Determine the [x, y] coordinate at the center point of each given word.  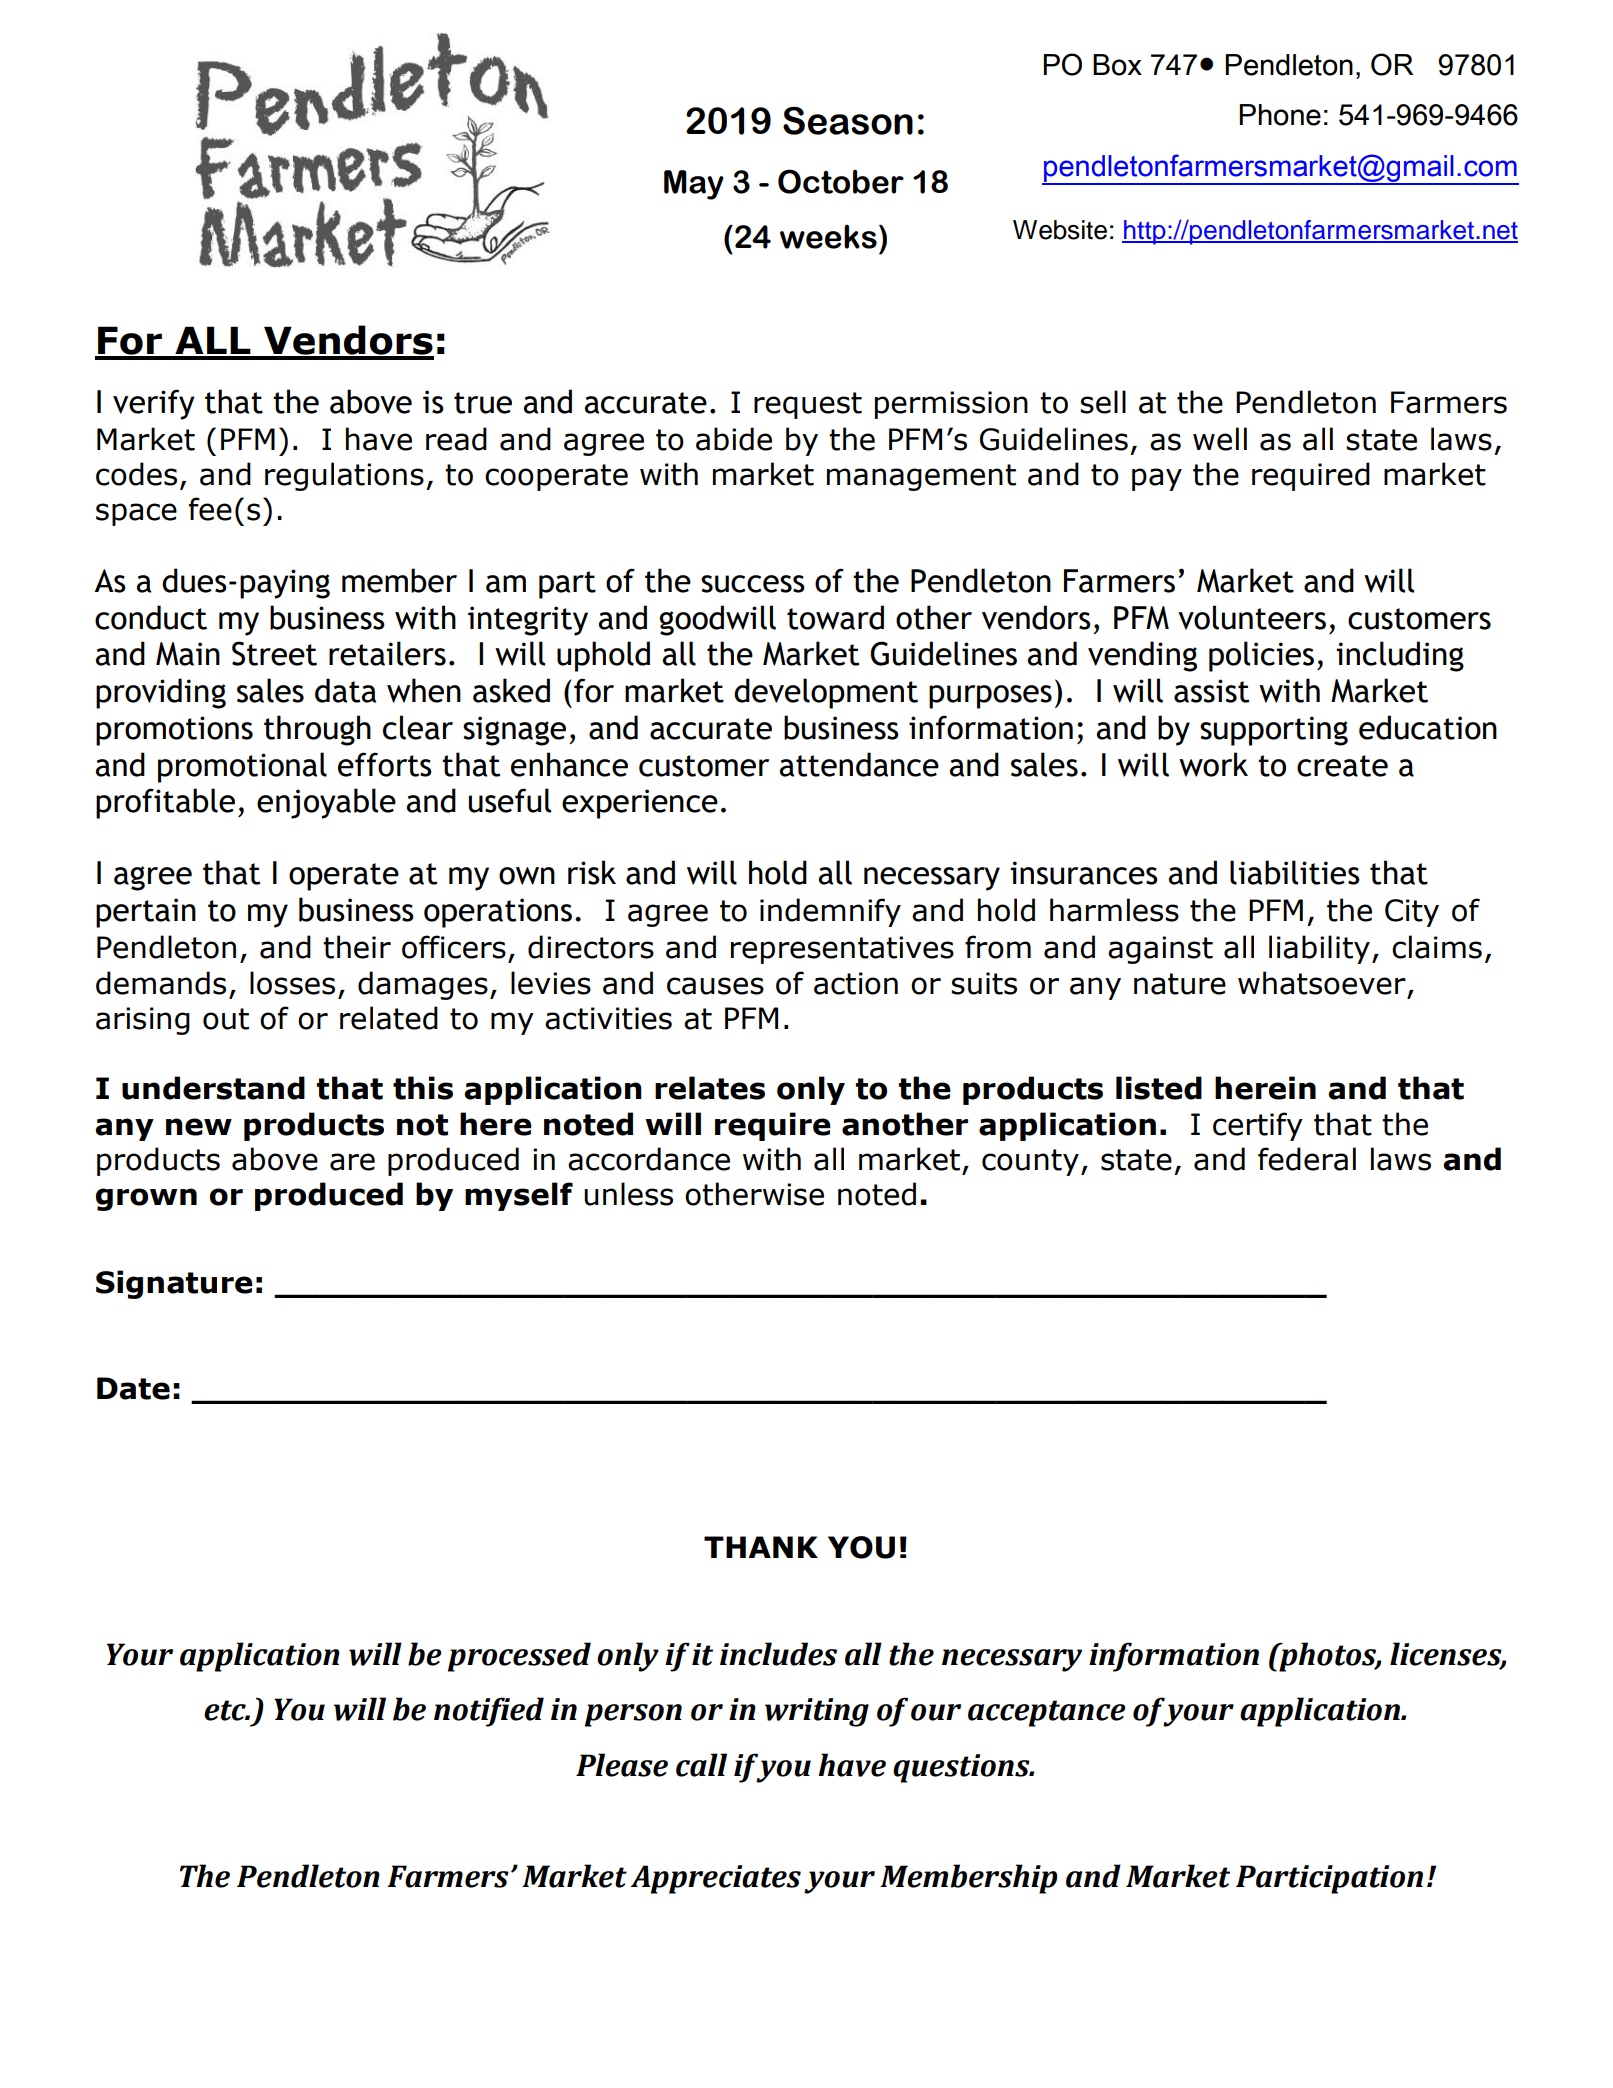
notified [489, 1712]
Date [133, 1388]
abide [734, 439]
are [352, 1162]
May [694, 185]
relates [710, 1088]
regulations [344, 476]
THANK [761, 1547]
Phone [1280, 115]
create [1342, 766]
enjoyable [326, 803]
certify [1258, 1126]
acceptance [1047, 1713]
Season [848, 120]
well [1220, 439]
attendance [859, 764]
